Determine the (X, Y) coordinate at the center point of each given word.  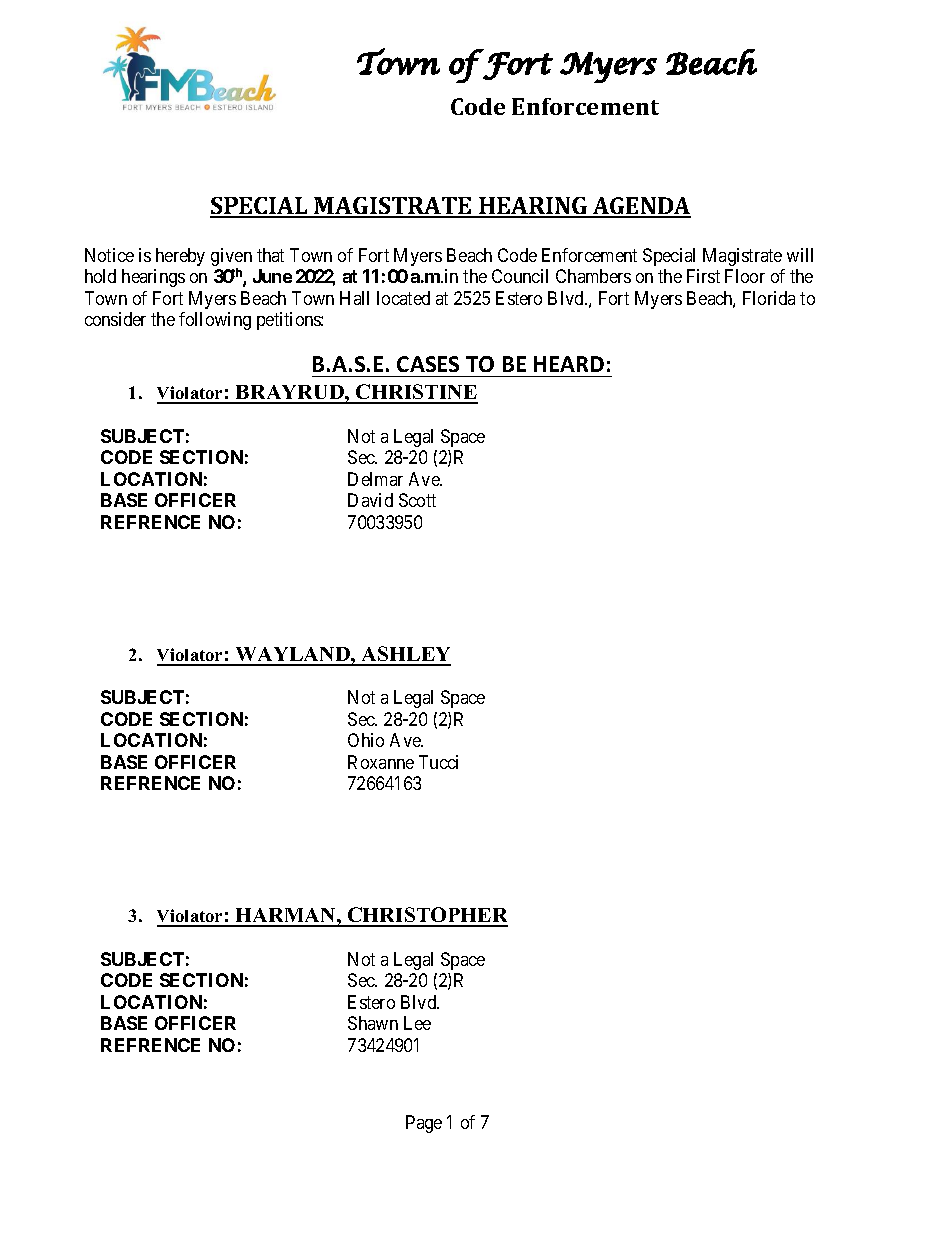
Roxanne (381, 762)
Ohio (366, 740)
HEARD (569, 364)
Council (520, 276)
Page (424, 1124)
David (370, 500)
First (703, 276)
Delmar (375, 479)
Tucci (438, 762)
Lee (417, 1023)
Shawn (373, 1023)
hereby (180, 257)
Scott (417, 500)
